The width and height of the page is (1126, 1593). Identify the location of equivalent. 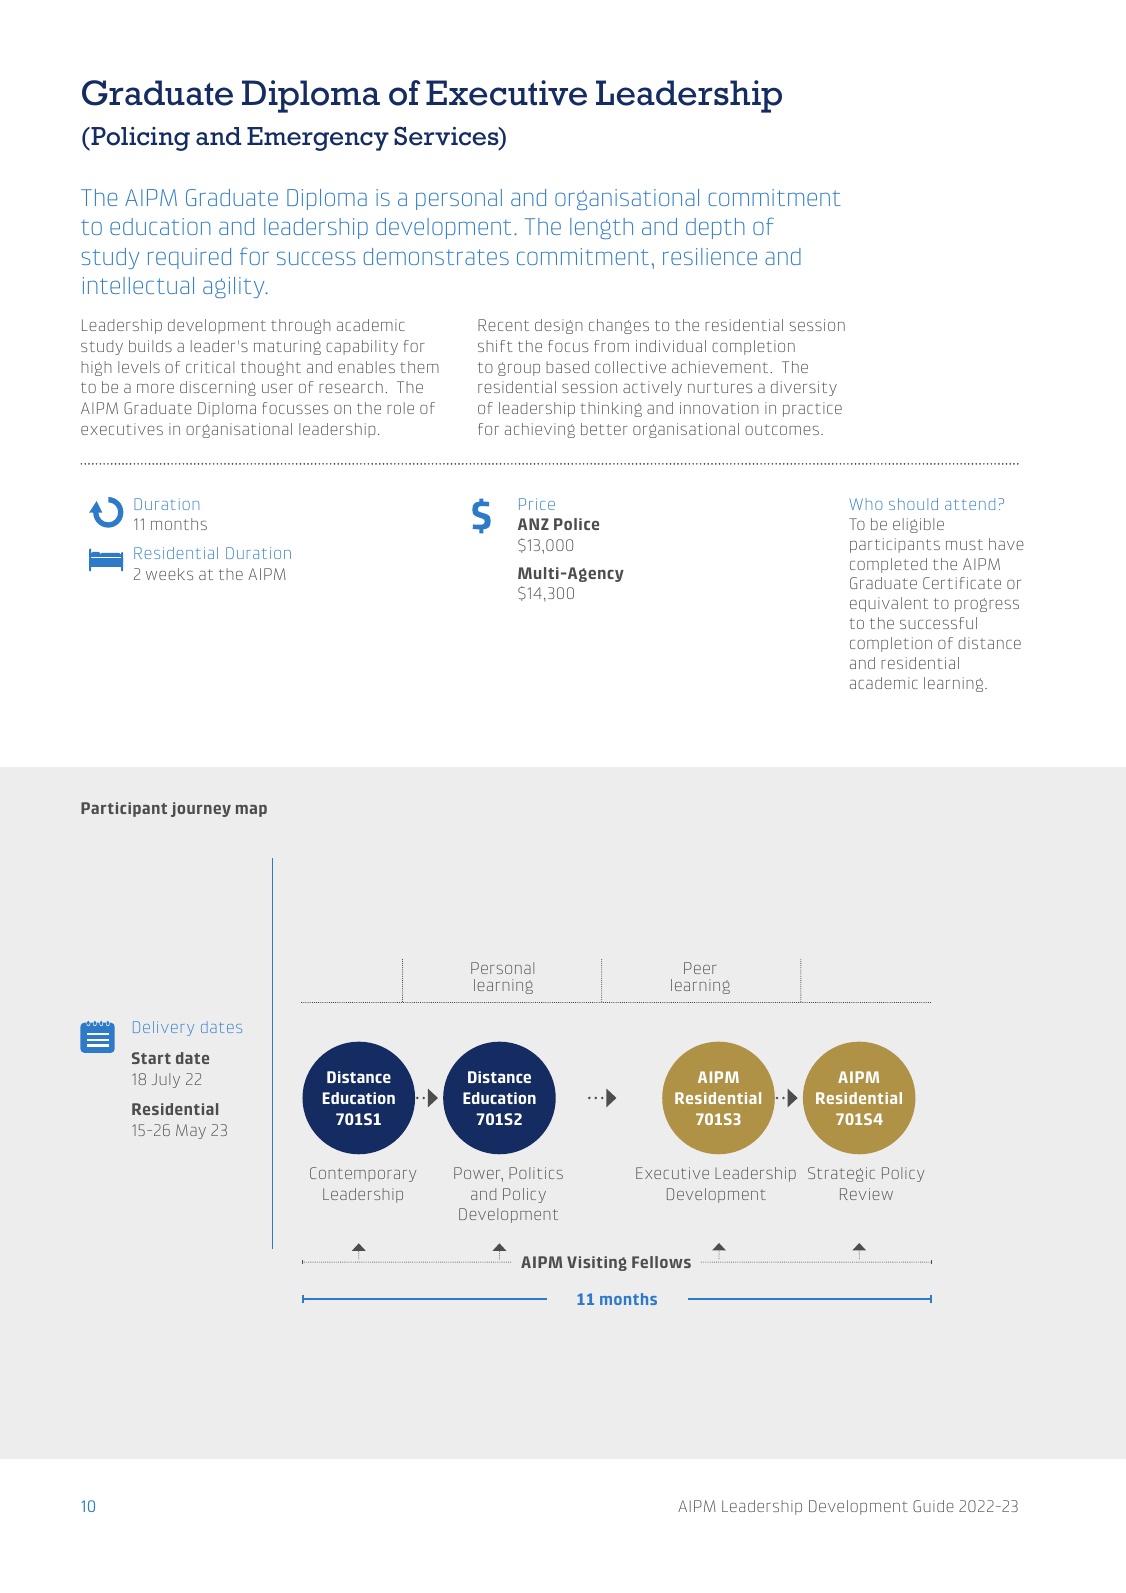
(889, 604).
